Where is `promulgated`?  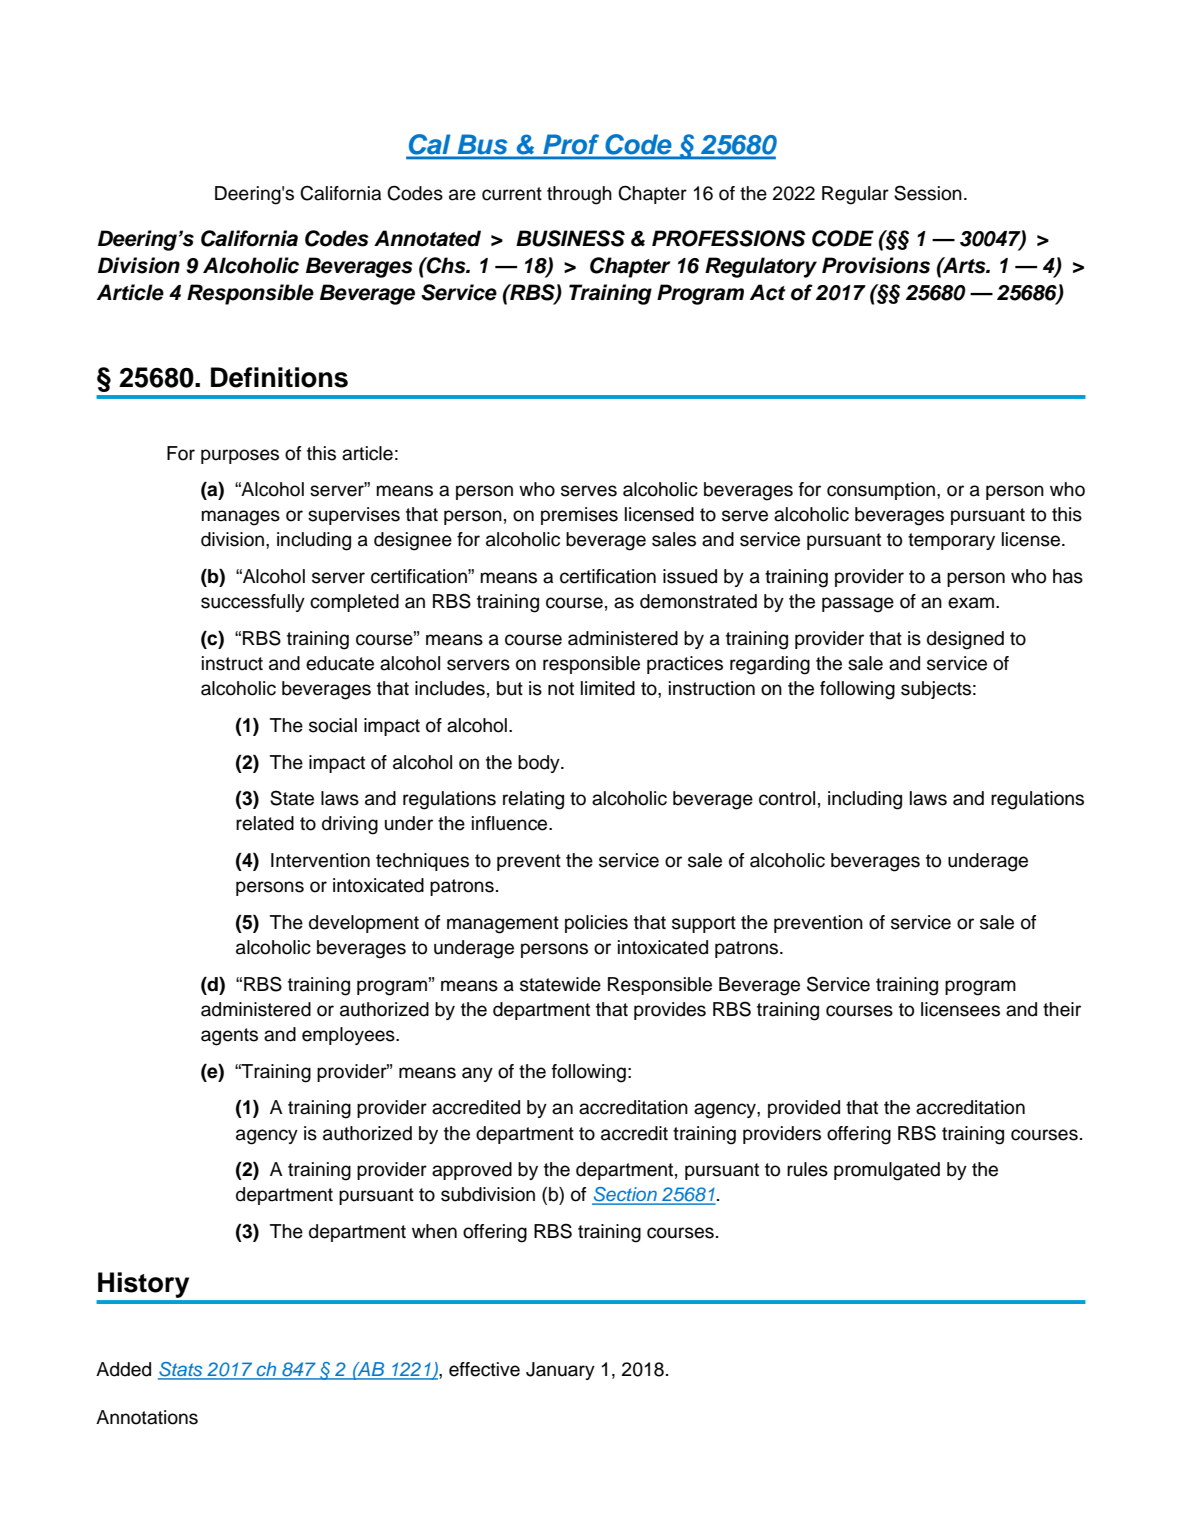
promulgated is located at coordinates (887, 1171).
